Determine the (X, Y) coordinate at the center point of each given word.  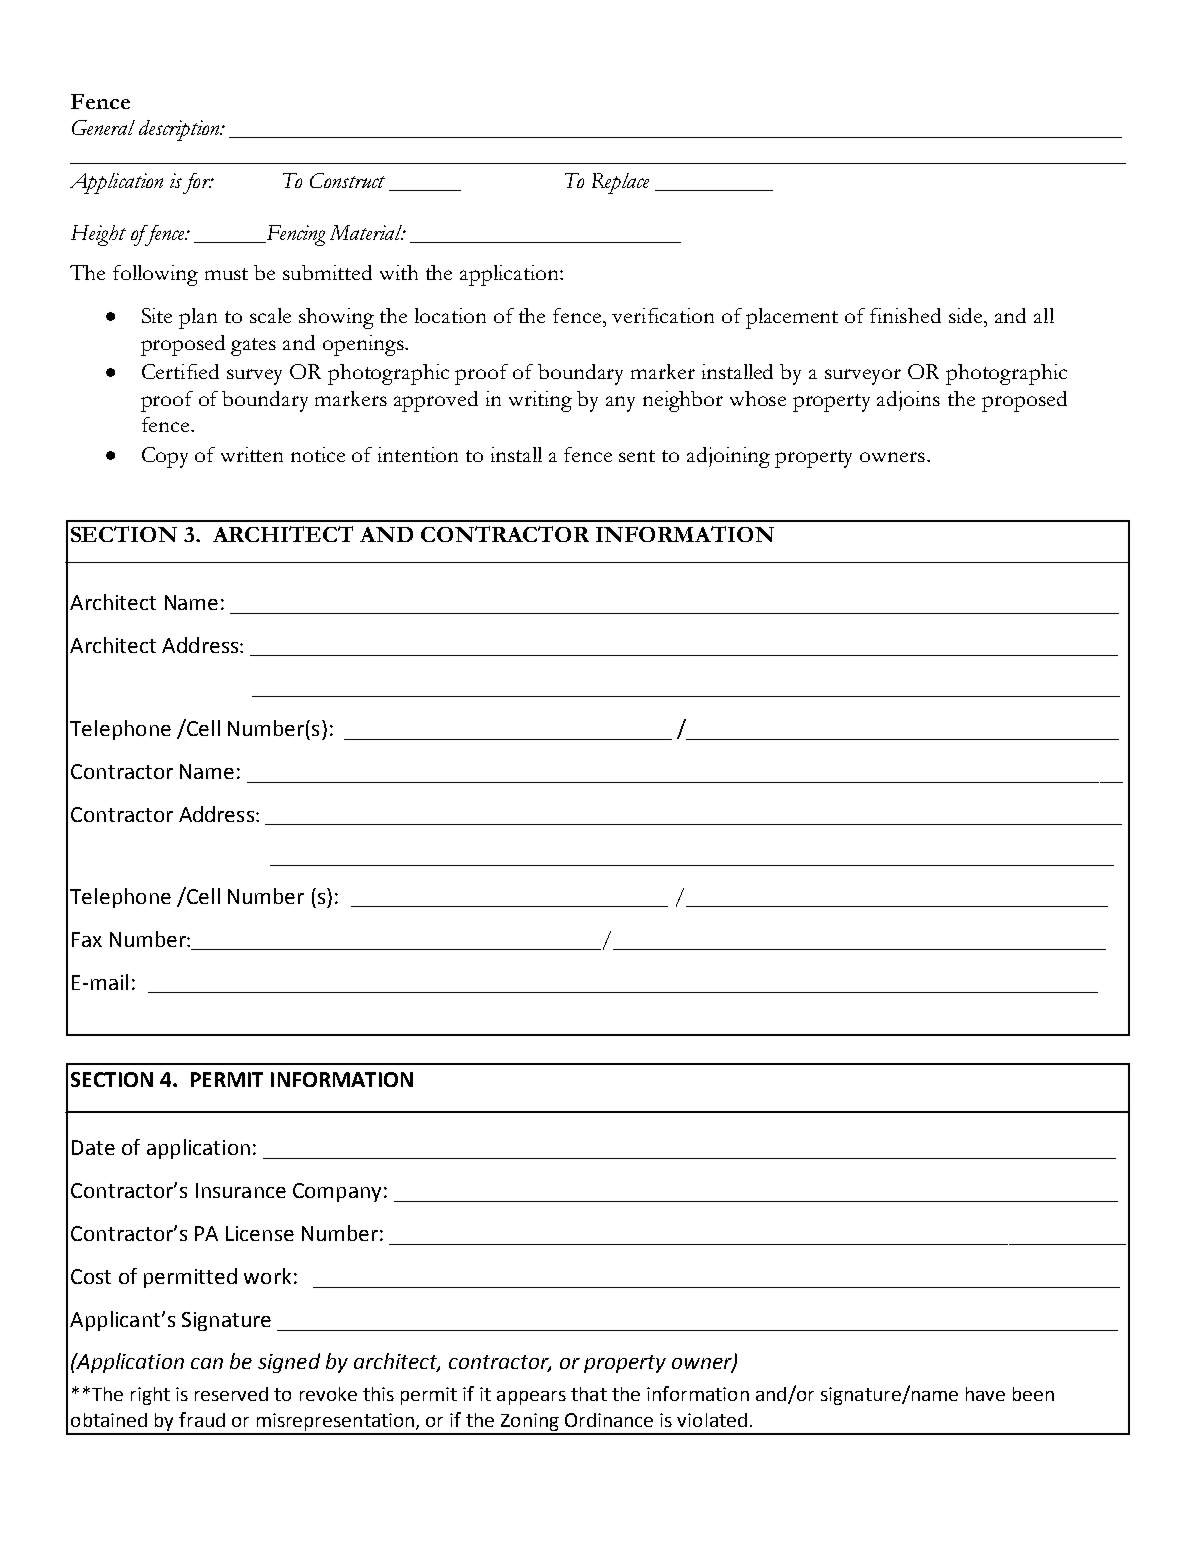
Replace (620, 183)
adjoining (728, 457)
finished (905, 315)
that (589, 1394)
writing (540, 401)
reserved (231, 1394)
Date (93, 1147)
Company (337, 1192)
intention (418, 454)
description (180, 130)
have (985, 1394)
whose (758, 398)
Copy (165, 457)
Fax (87, 939)
